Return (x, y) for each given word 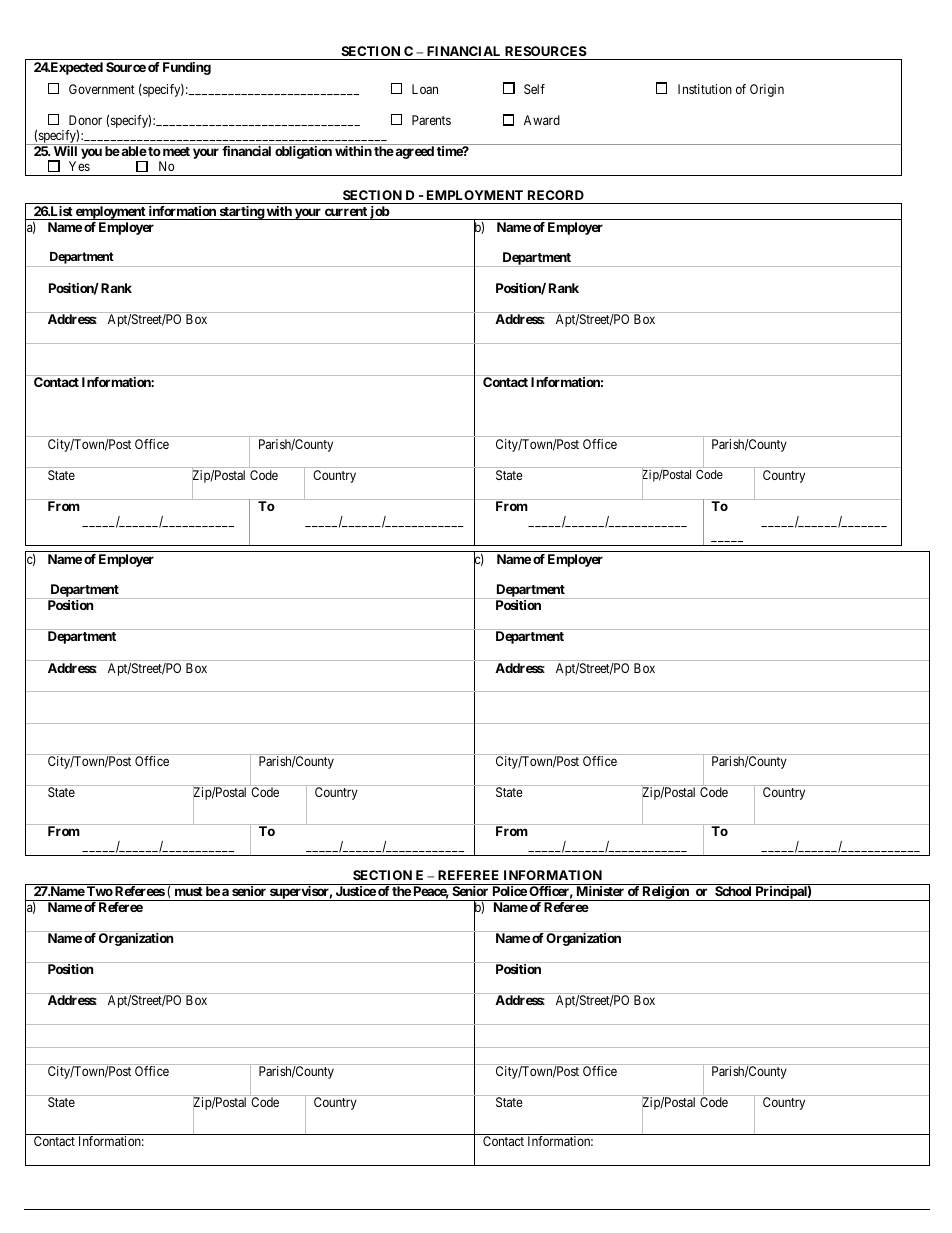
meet (176, 151)
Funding (187, 68)
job (379, 213)
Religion (665, 893)
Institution (705, 89)
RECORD (556, 195)
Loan (425, 89)
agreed (413, 152)
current (346, 211)
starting (241, 213)
